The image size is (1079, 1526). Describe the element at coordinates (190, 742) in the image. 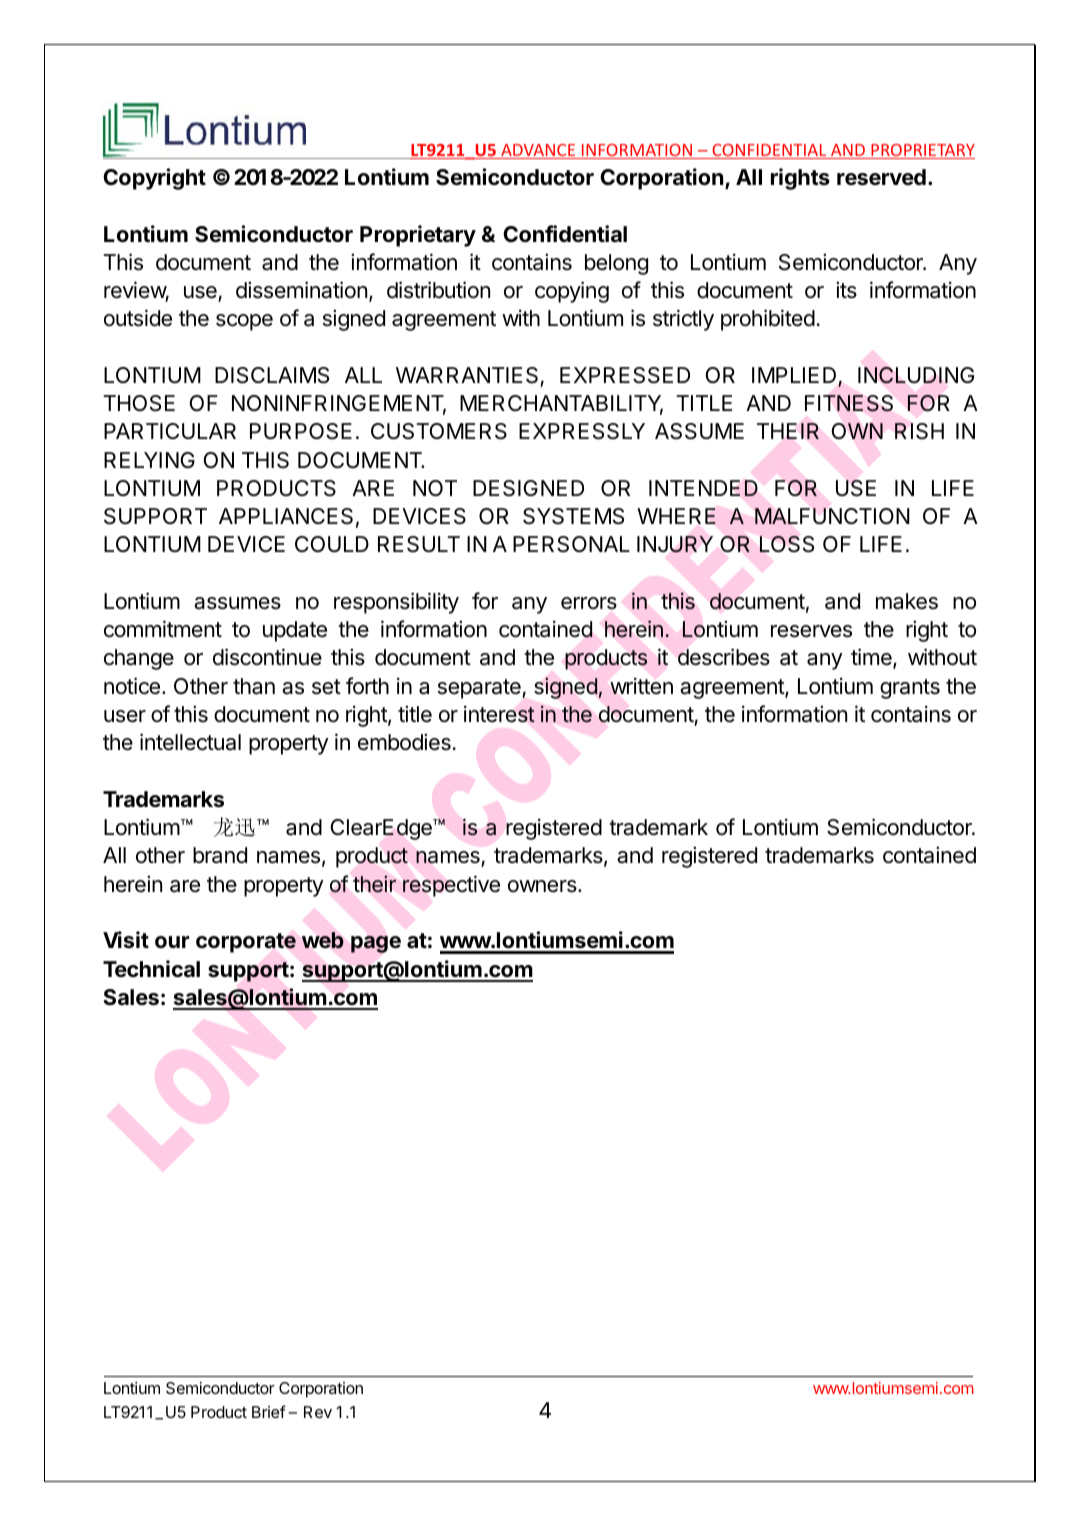

I see `intellectual` at that location.
